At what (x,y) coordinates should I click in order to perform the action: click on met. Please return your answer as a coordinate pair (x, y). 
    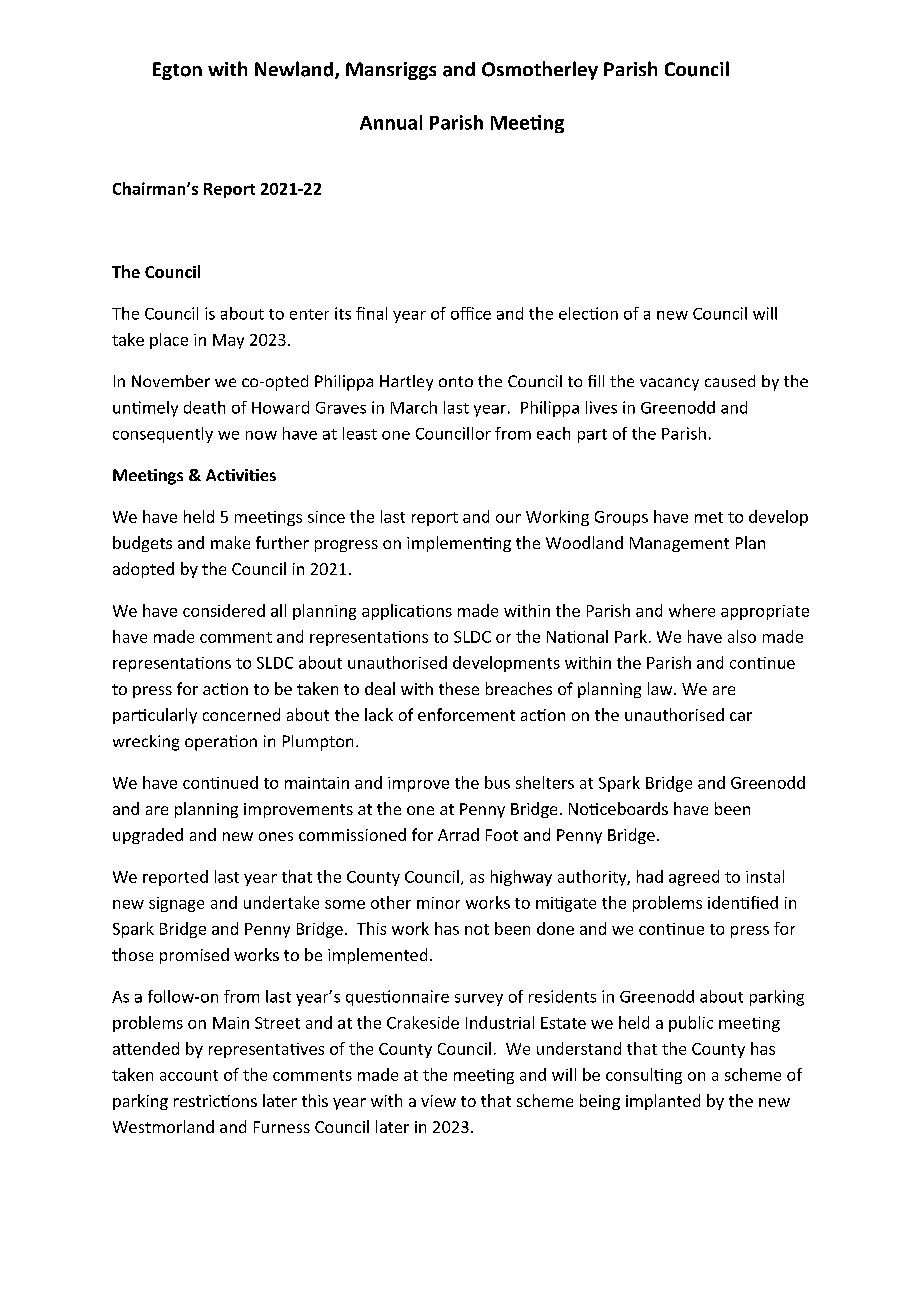
    Looking at the image, I should click on (709, 517).
